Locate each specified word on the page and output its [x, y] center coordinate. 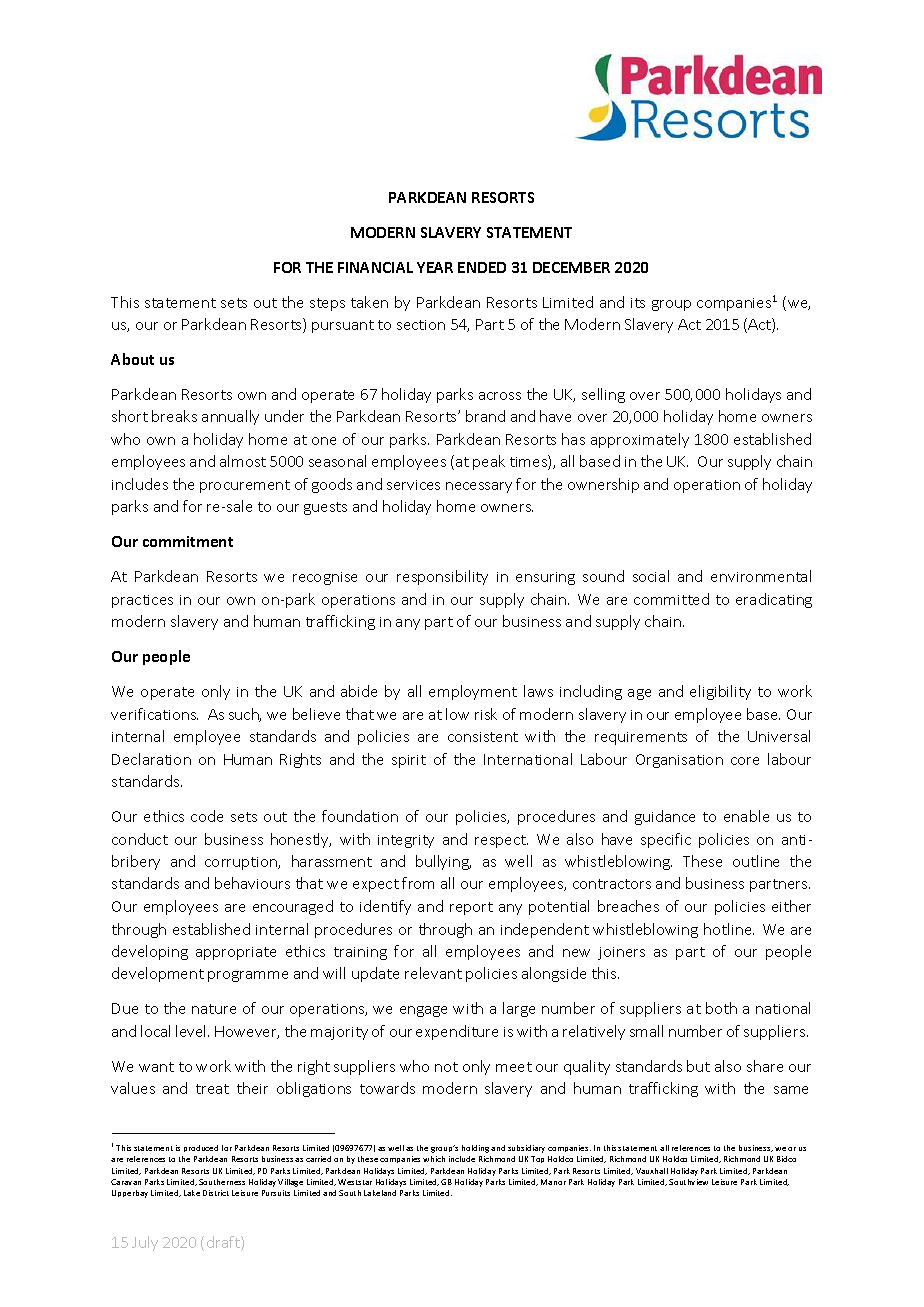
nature [214, 1009]
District [216, 1193]
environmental [761, 576]
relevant [433, 973]
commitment [188, 541]
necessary [479, 487]
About [132, 359]
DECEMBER [571, 267]
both [721, 1008]
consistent [483, 737]
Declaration [151, 759]
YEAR [435, 267]
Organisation [679, 761]
